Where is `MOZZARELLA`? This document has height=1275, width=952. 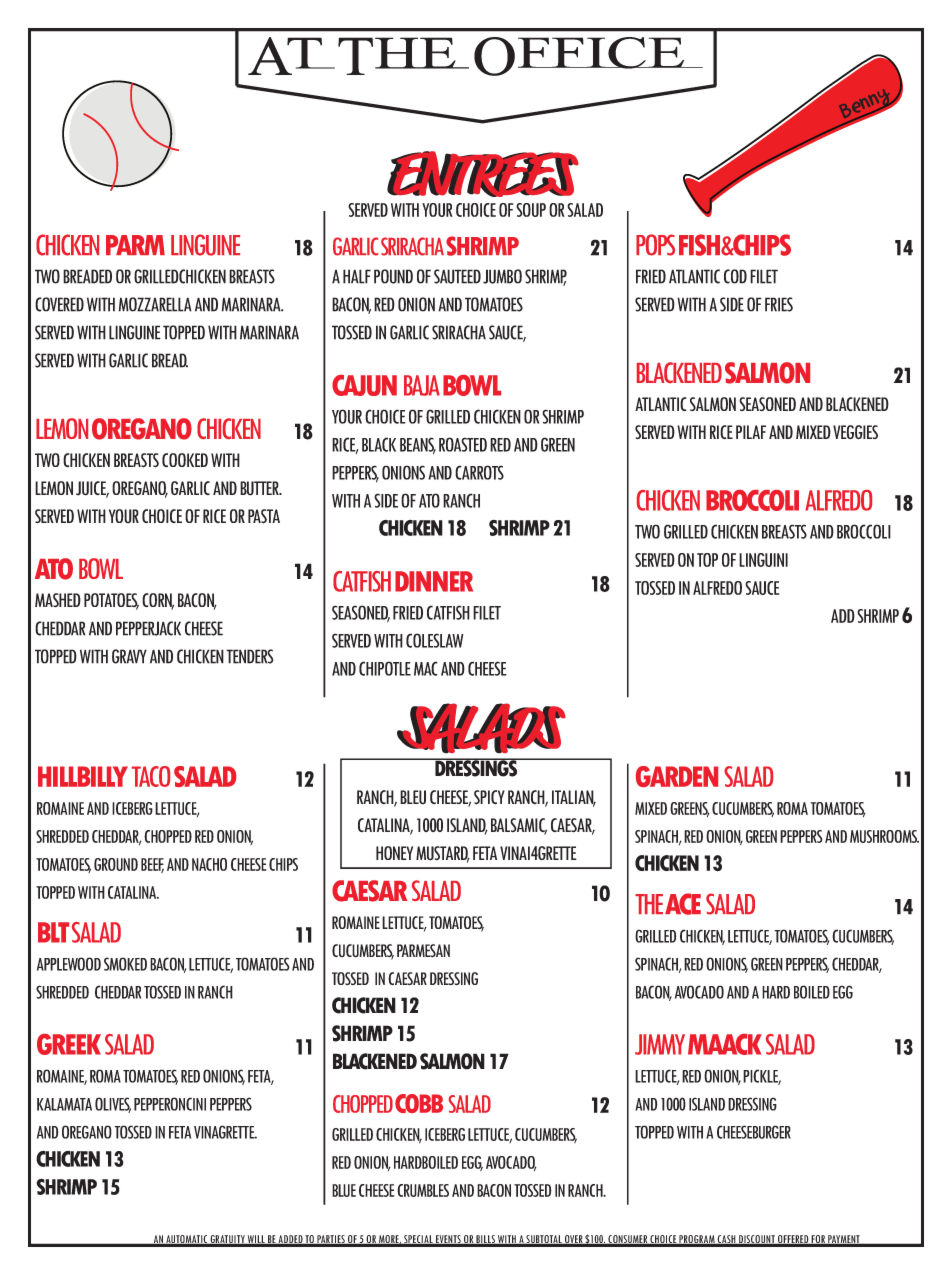
MOZZARELLA is located at coordinates (155, 304).
